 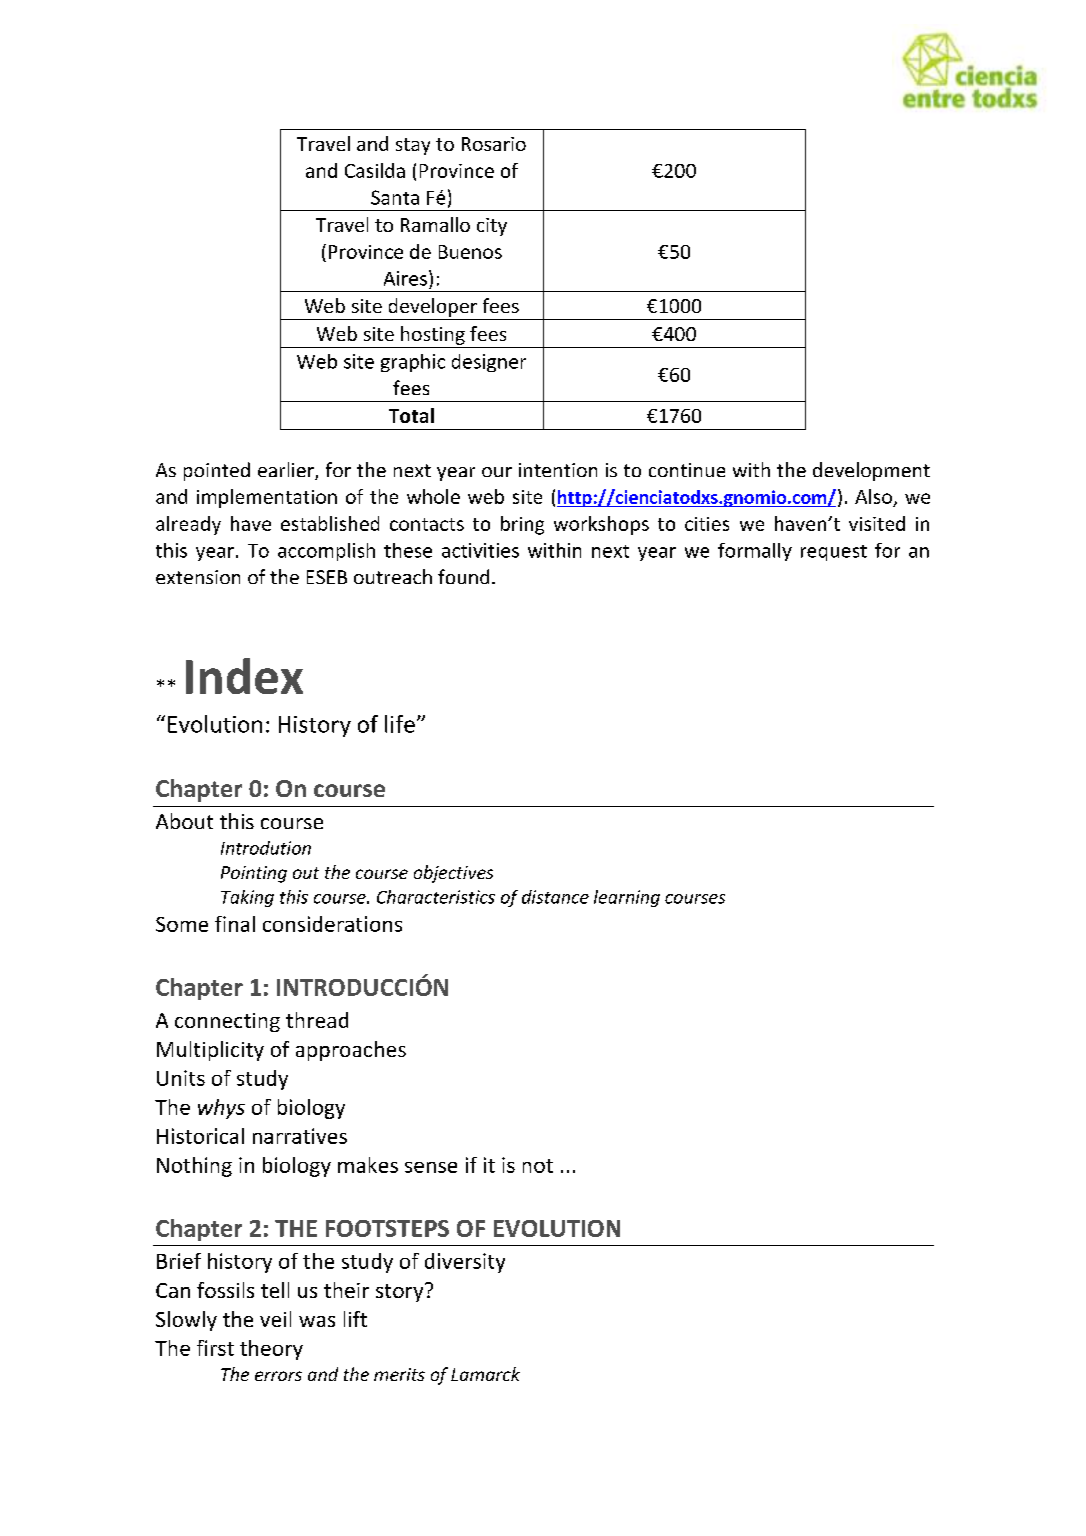 I want to click on Buenos, so click(x=470, y=252).
